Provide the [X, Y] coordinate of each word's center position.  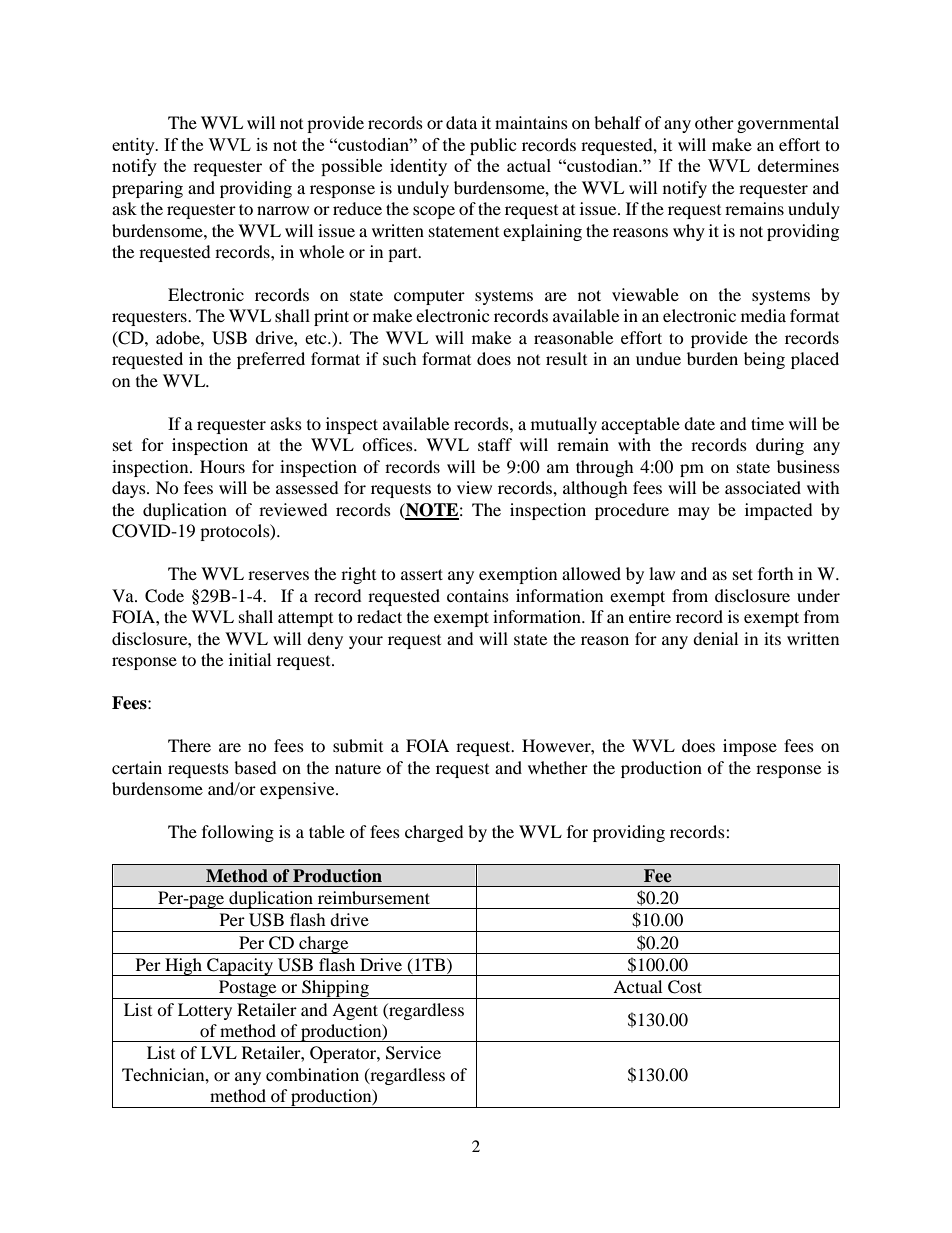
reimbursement [374, 897]
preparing [147, 189]
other [714, 122]
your [366, 642]
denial [715, 638]
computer [429, 297]
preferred [271, 360]
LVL [219, 1052]
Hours [222, 466]
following [238, 833]
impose [750, 747]
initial [250, 659]
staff [495, 444]
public [493, 146]
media [763, 315]
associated [763, 487]
